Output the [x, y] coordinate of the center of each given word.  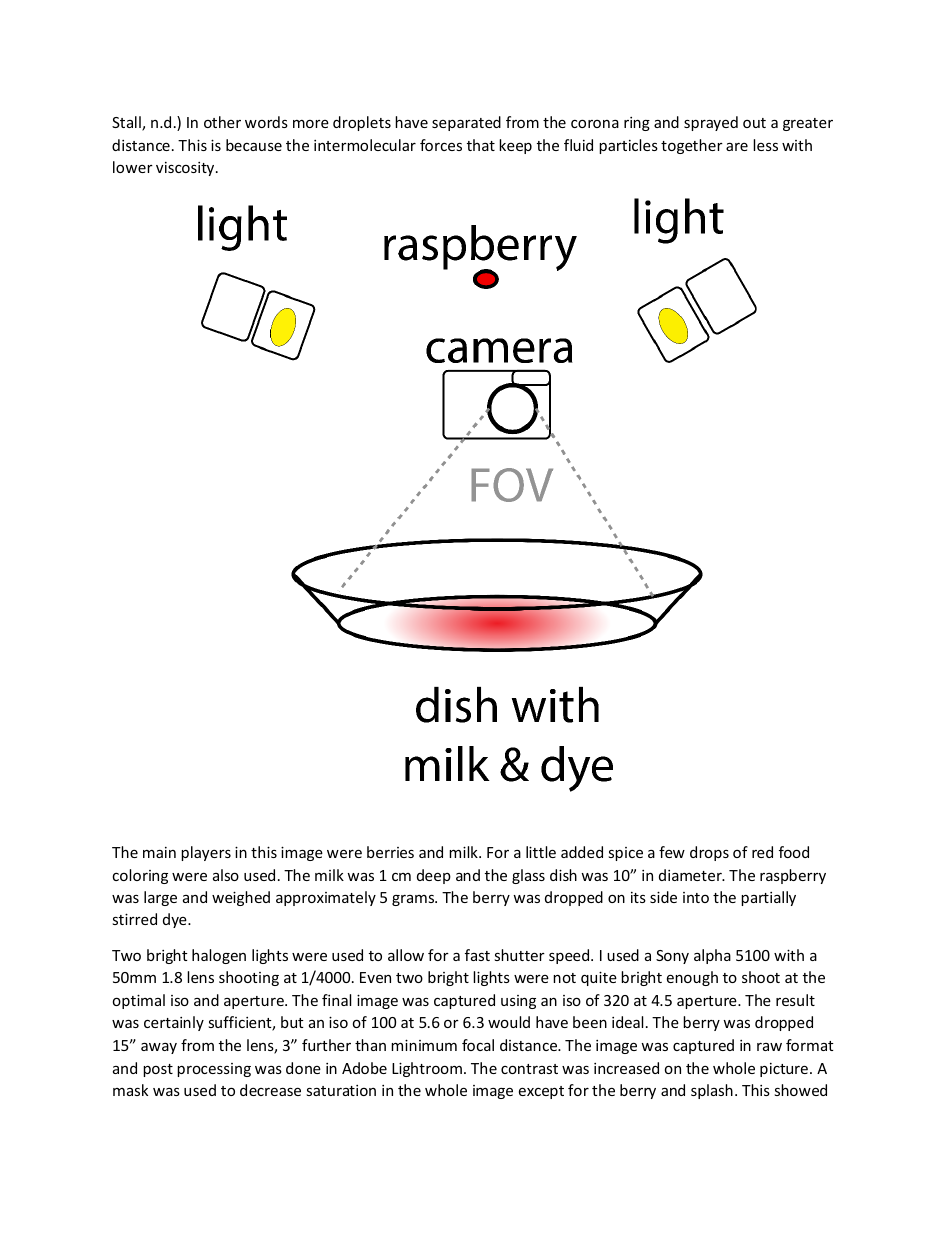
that [481, 145]
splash [712, 1091]
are [737, 147]
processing [214, 1070]
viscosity [186, 169]
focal [478, 1045]
